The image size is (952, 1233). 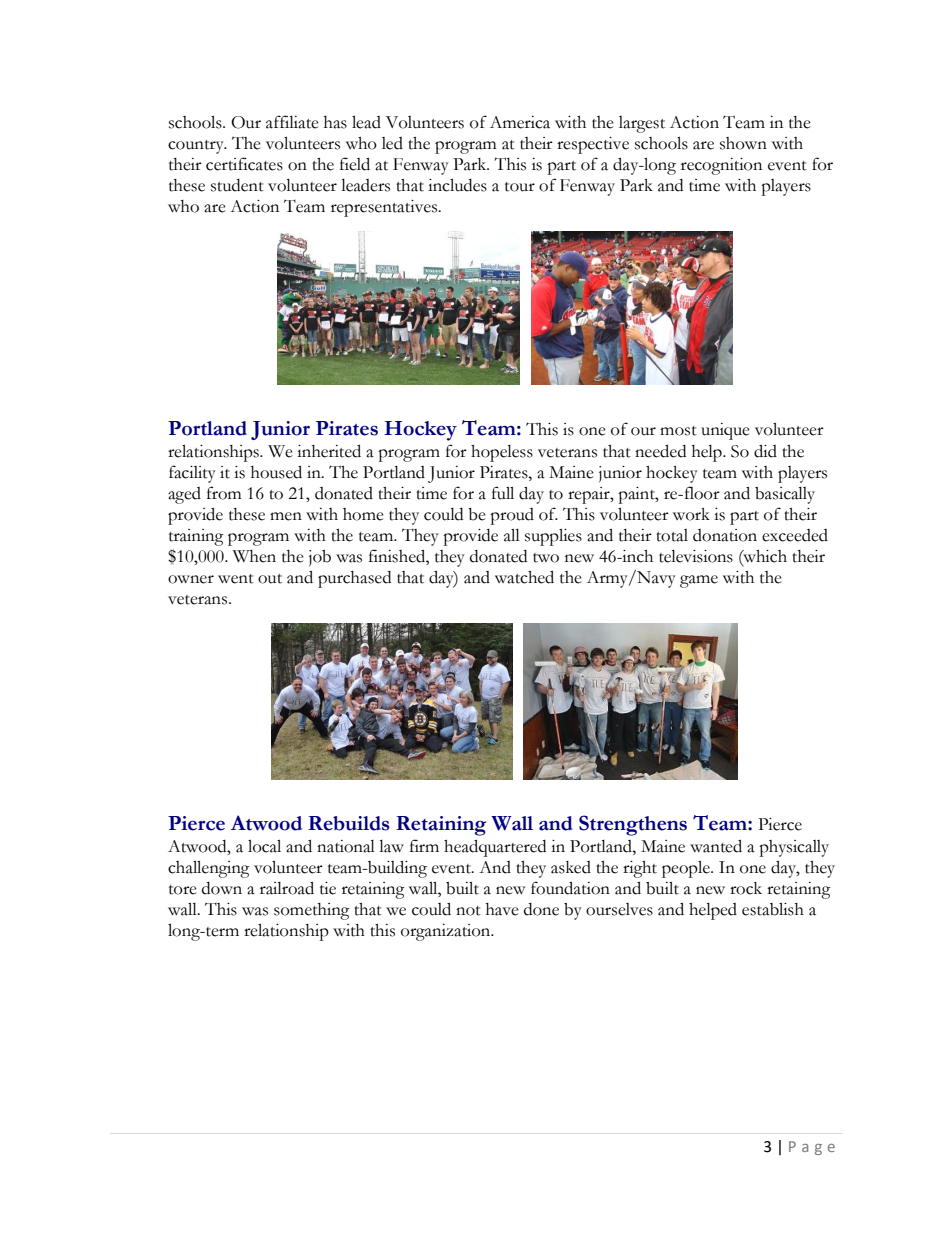 I want to click on out, so click(x=270, y=579).
